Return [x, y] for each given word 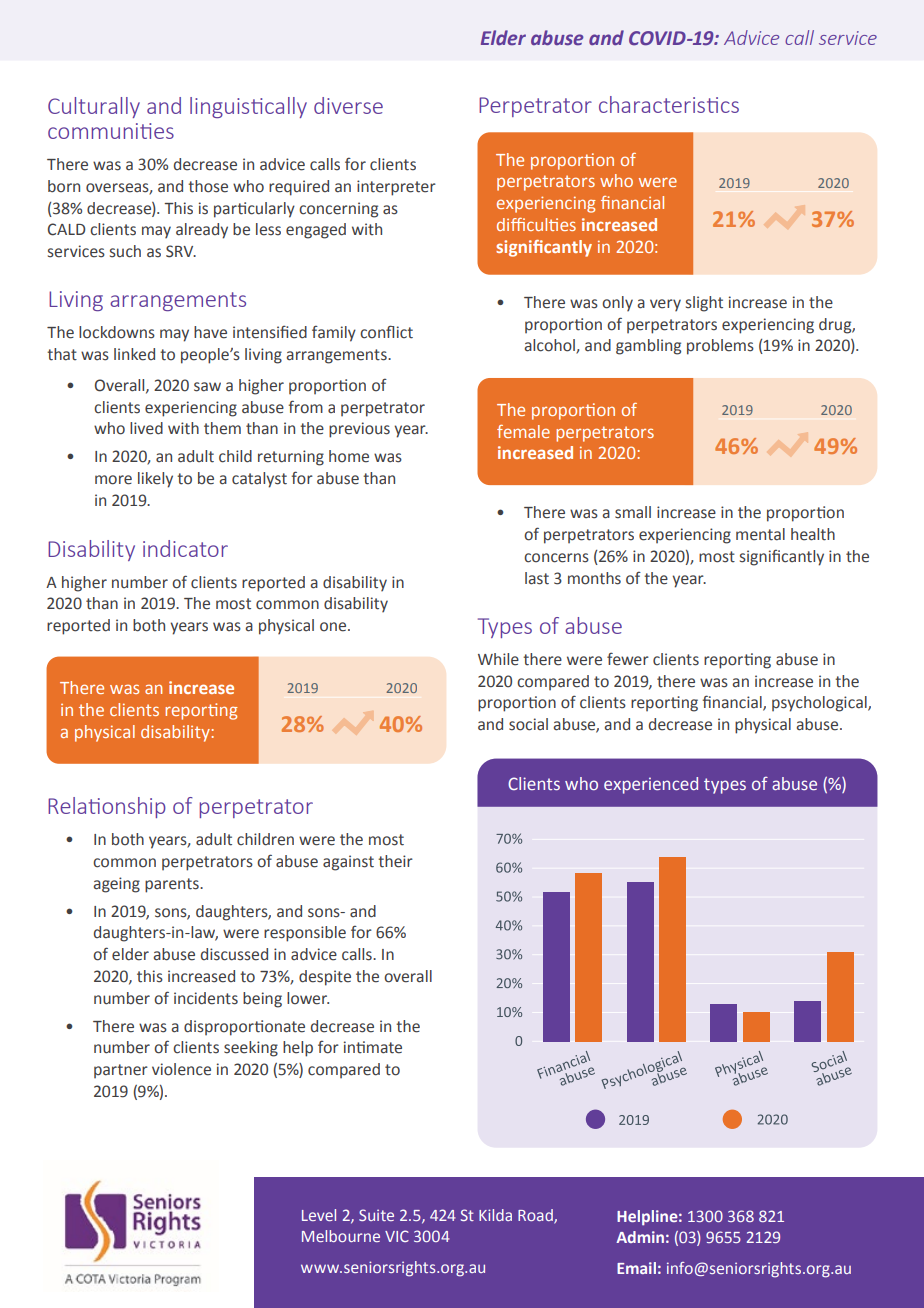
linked [134, 354]
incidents [206, 998]
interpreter [396, 188]
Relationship [107, 807]
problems [720, 347]
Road [536, 1216]
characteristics [669, 104]
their [395, 861]
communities [111, 131]
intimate [373, 1047]
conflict [386, 332]
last [537, 578]
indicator [185, 548]
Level [319, 1215]
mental [760, 534]
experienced [651, 785]
